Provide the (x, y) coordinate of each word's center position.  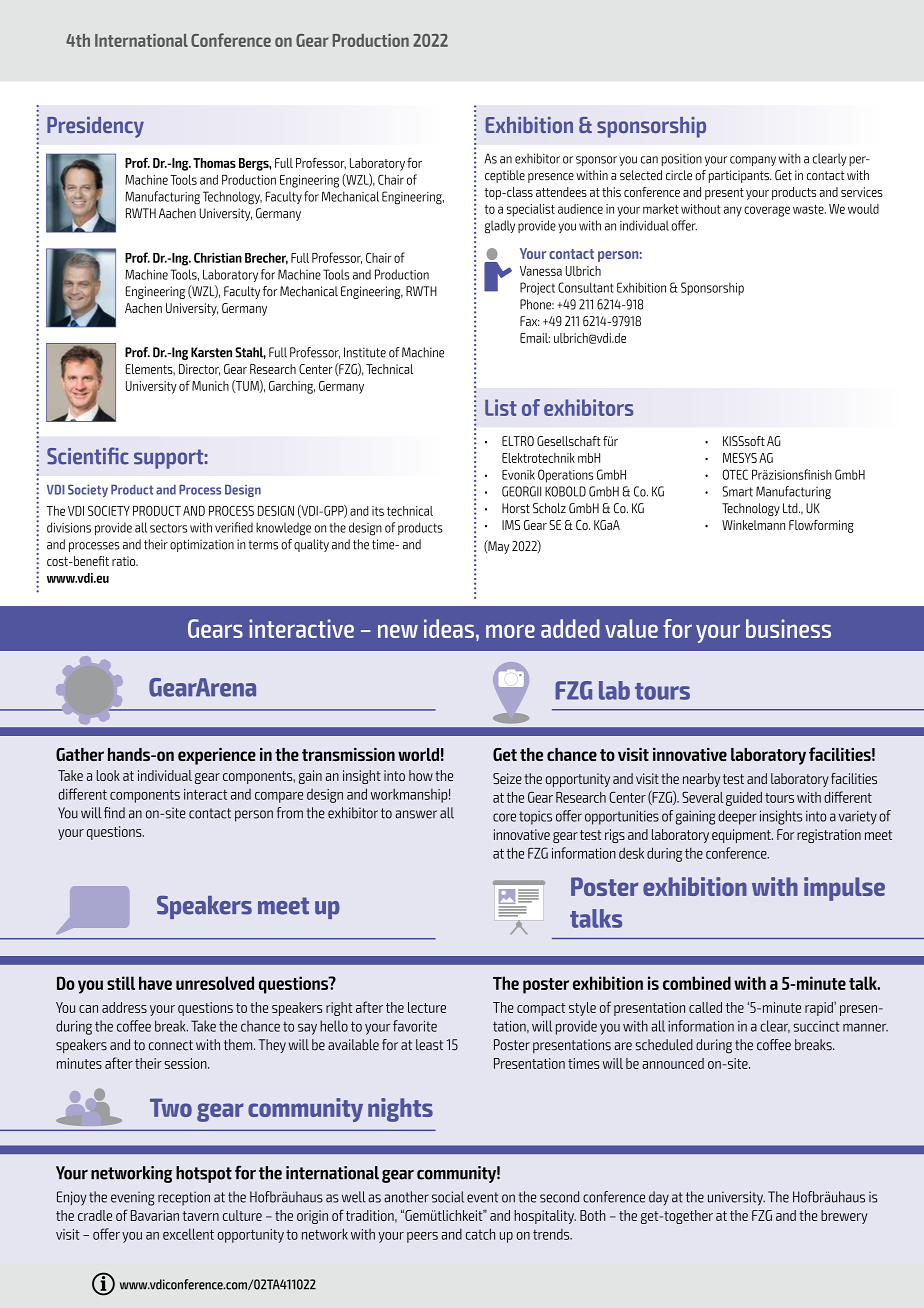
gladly (500, 227)
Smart (737, 491)
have (155, 983)
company (753, 161)
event (482, 1197)
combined (697, 983)
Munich (210, 386)
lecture (427, 1007)
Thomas (214, 163)
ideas (449, 628)
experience (217, 756)
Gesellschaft (569, 441)
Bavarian (155, 1215)
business (788, 628)
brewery (844, 1217)
